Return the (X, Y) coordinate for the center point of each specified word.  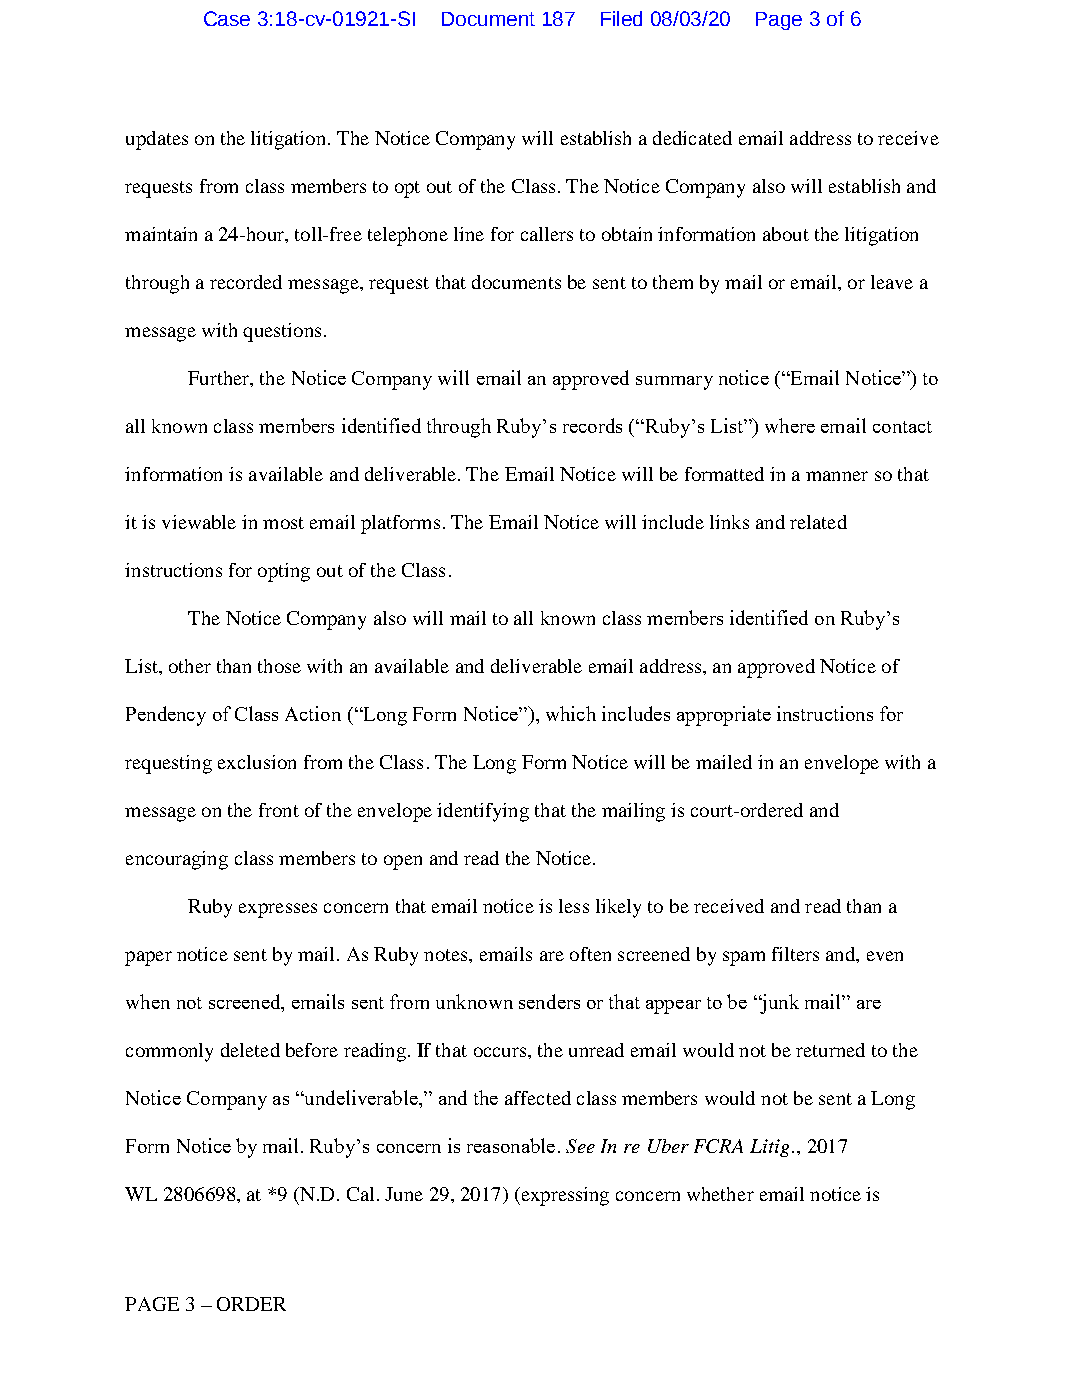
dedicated (692, 138)
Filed (621, 18)
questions (282, 332)
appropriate (724, 716)
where (790, 425)
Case (227, 18)
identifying (483, 812)
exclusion (257, 762)
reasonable (511, 1145)
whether (720, 1194)
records (592, 425)
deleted (250, 1050)
